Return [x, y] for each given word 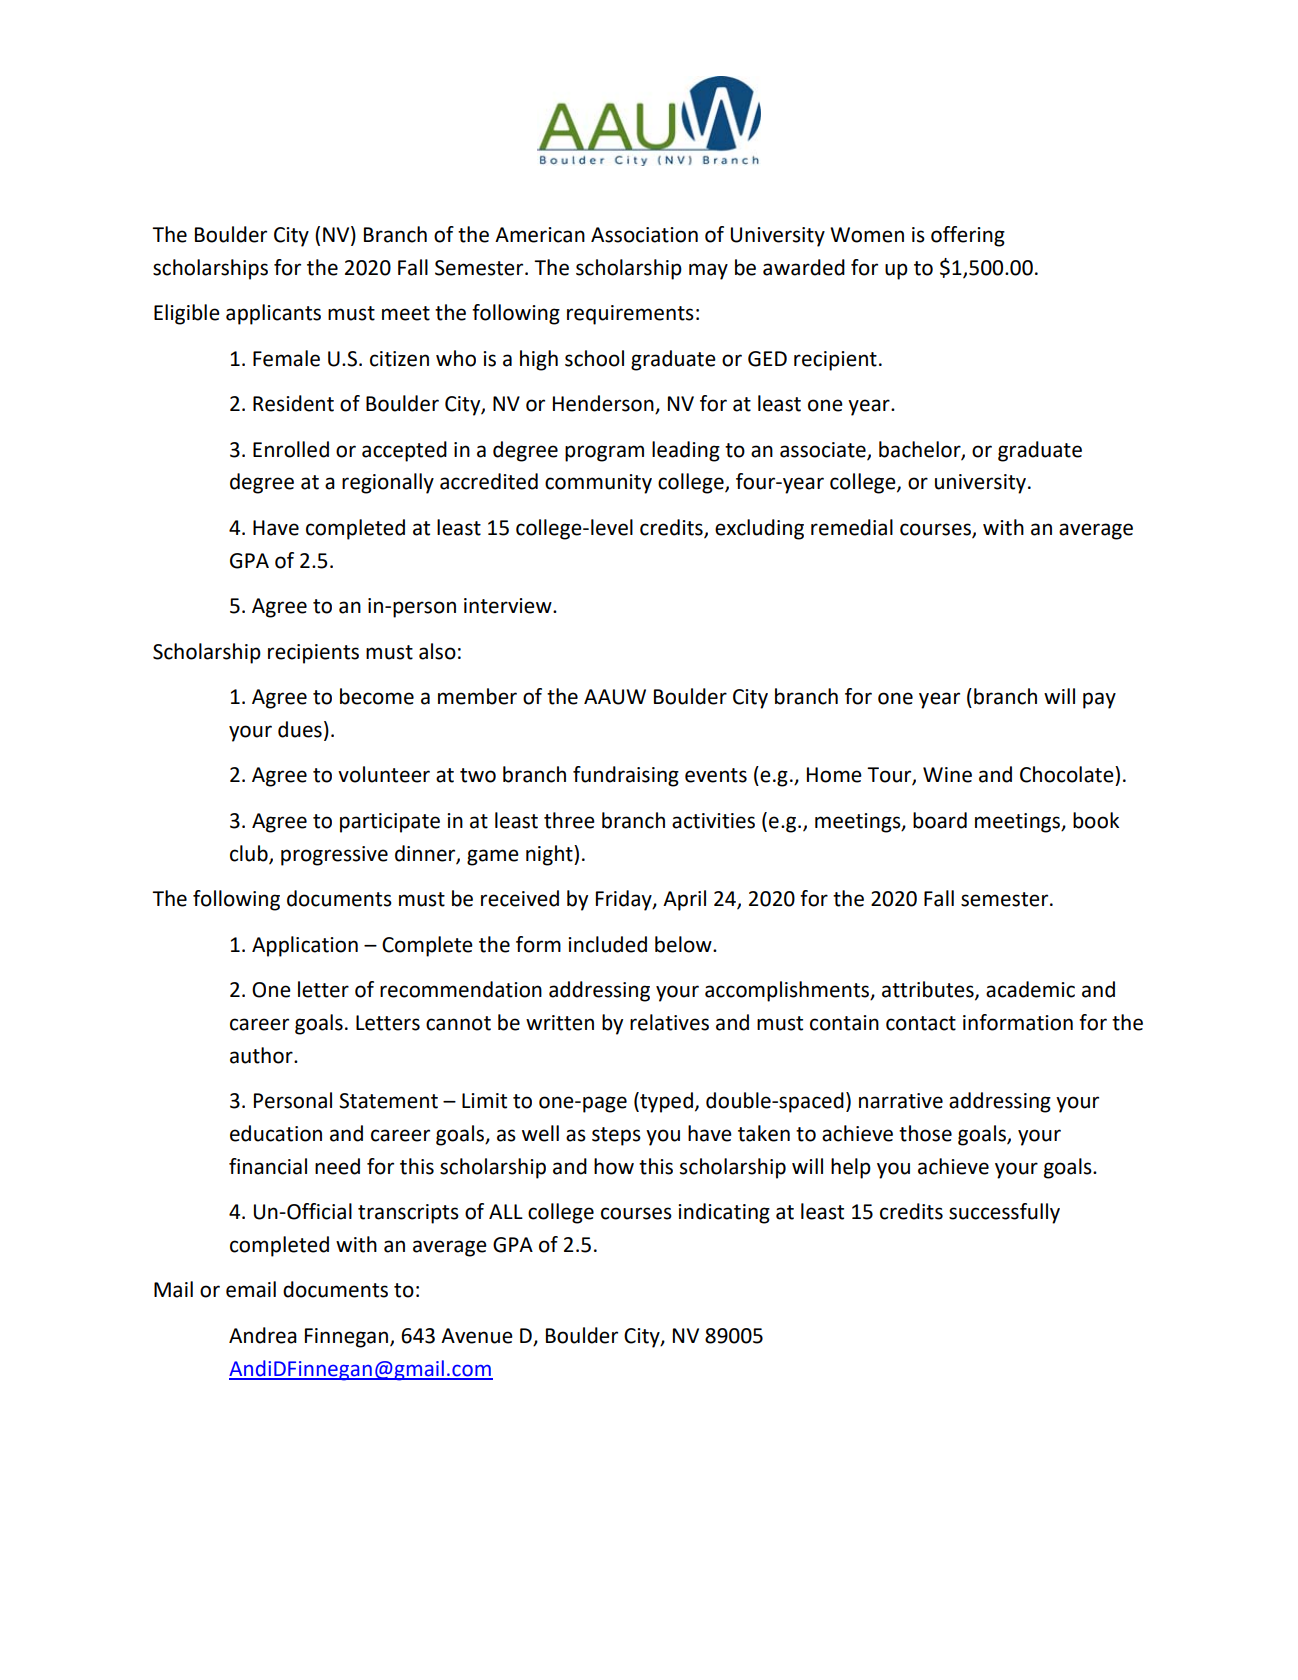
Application [305, 946]
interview [509, 606]
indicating [724, 1213]
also [437, 651]
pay [1099, 700]
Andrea [263, 1335]
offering [968, 236]
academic [1030, 989]
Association [644, 235]
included [607, 944]
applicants [273, 314]
